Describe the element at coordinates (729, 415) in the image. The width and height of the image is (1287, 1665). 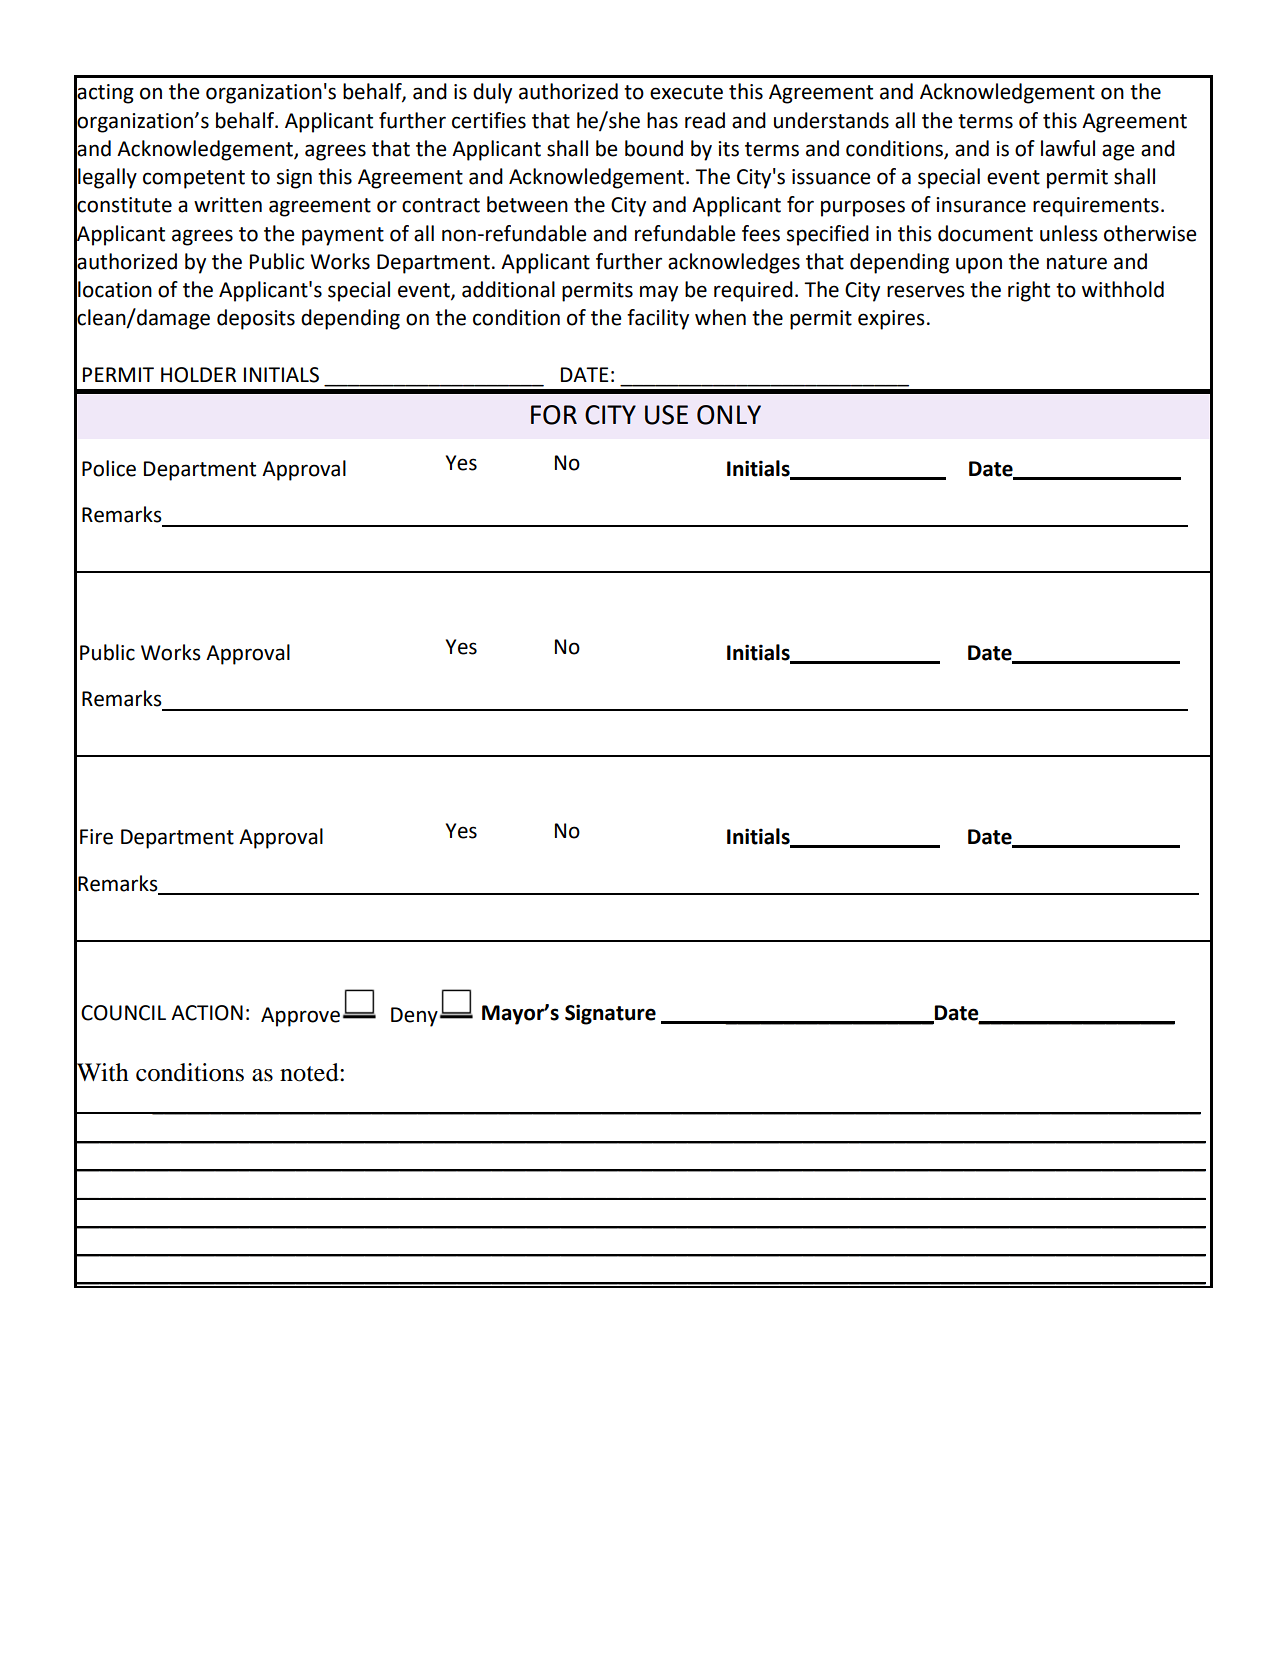
I see `ONLY` at that location.
